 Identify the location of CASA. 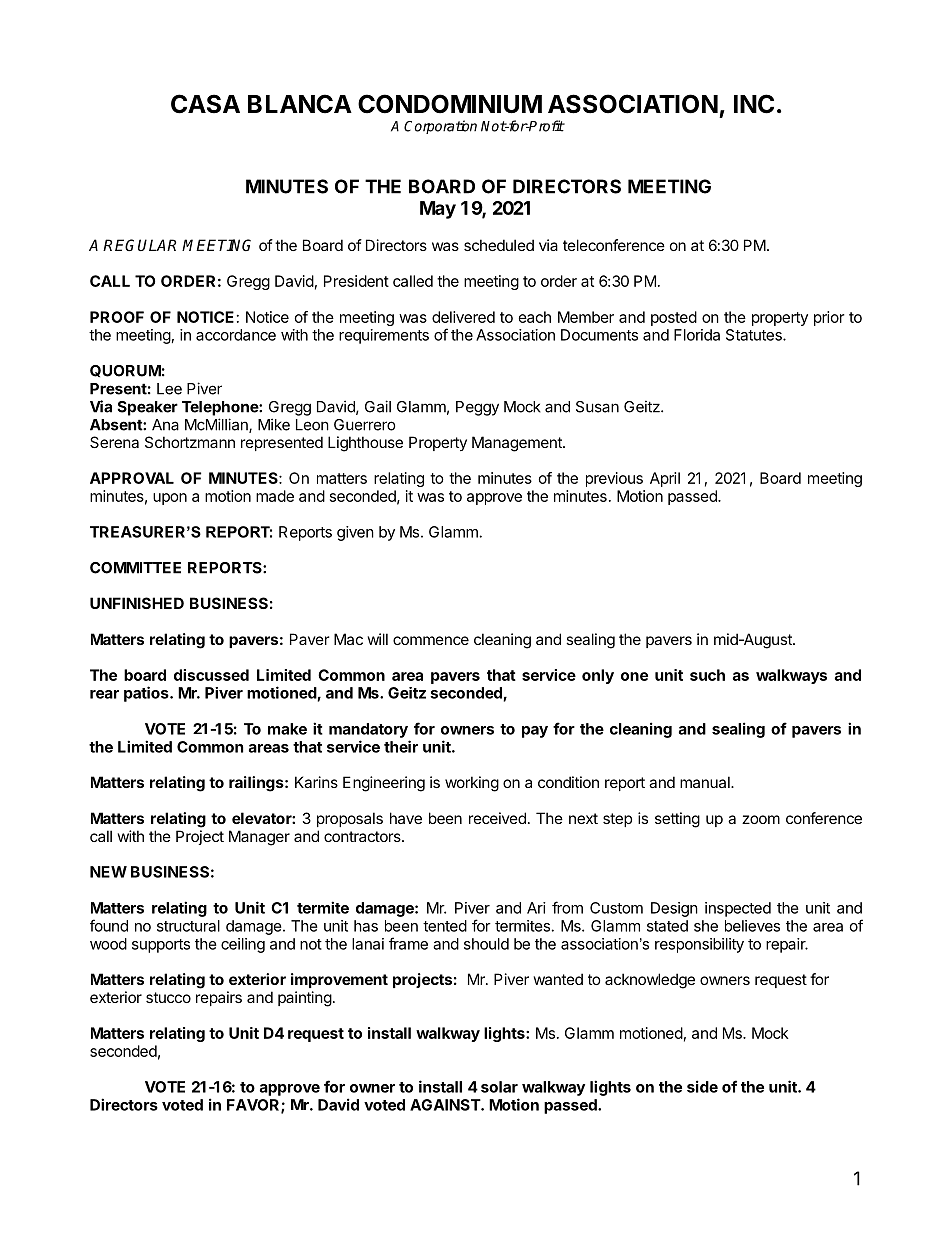
(205, 104).
